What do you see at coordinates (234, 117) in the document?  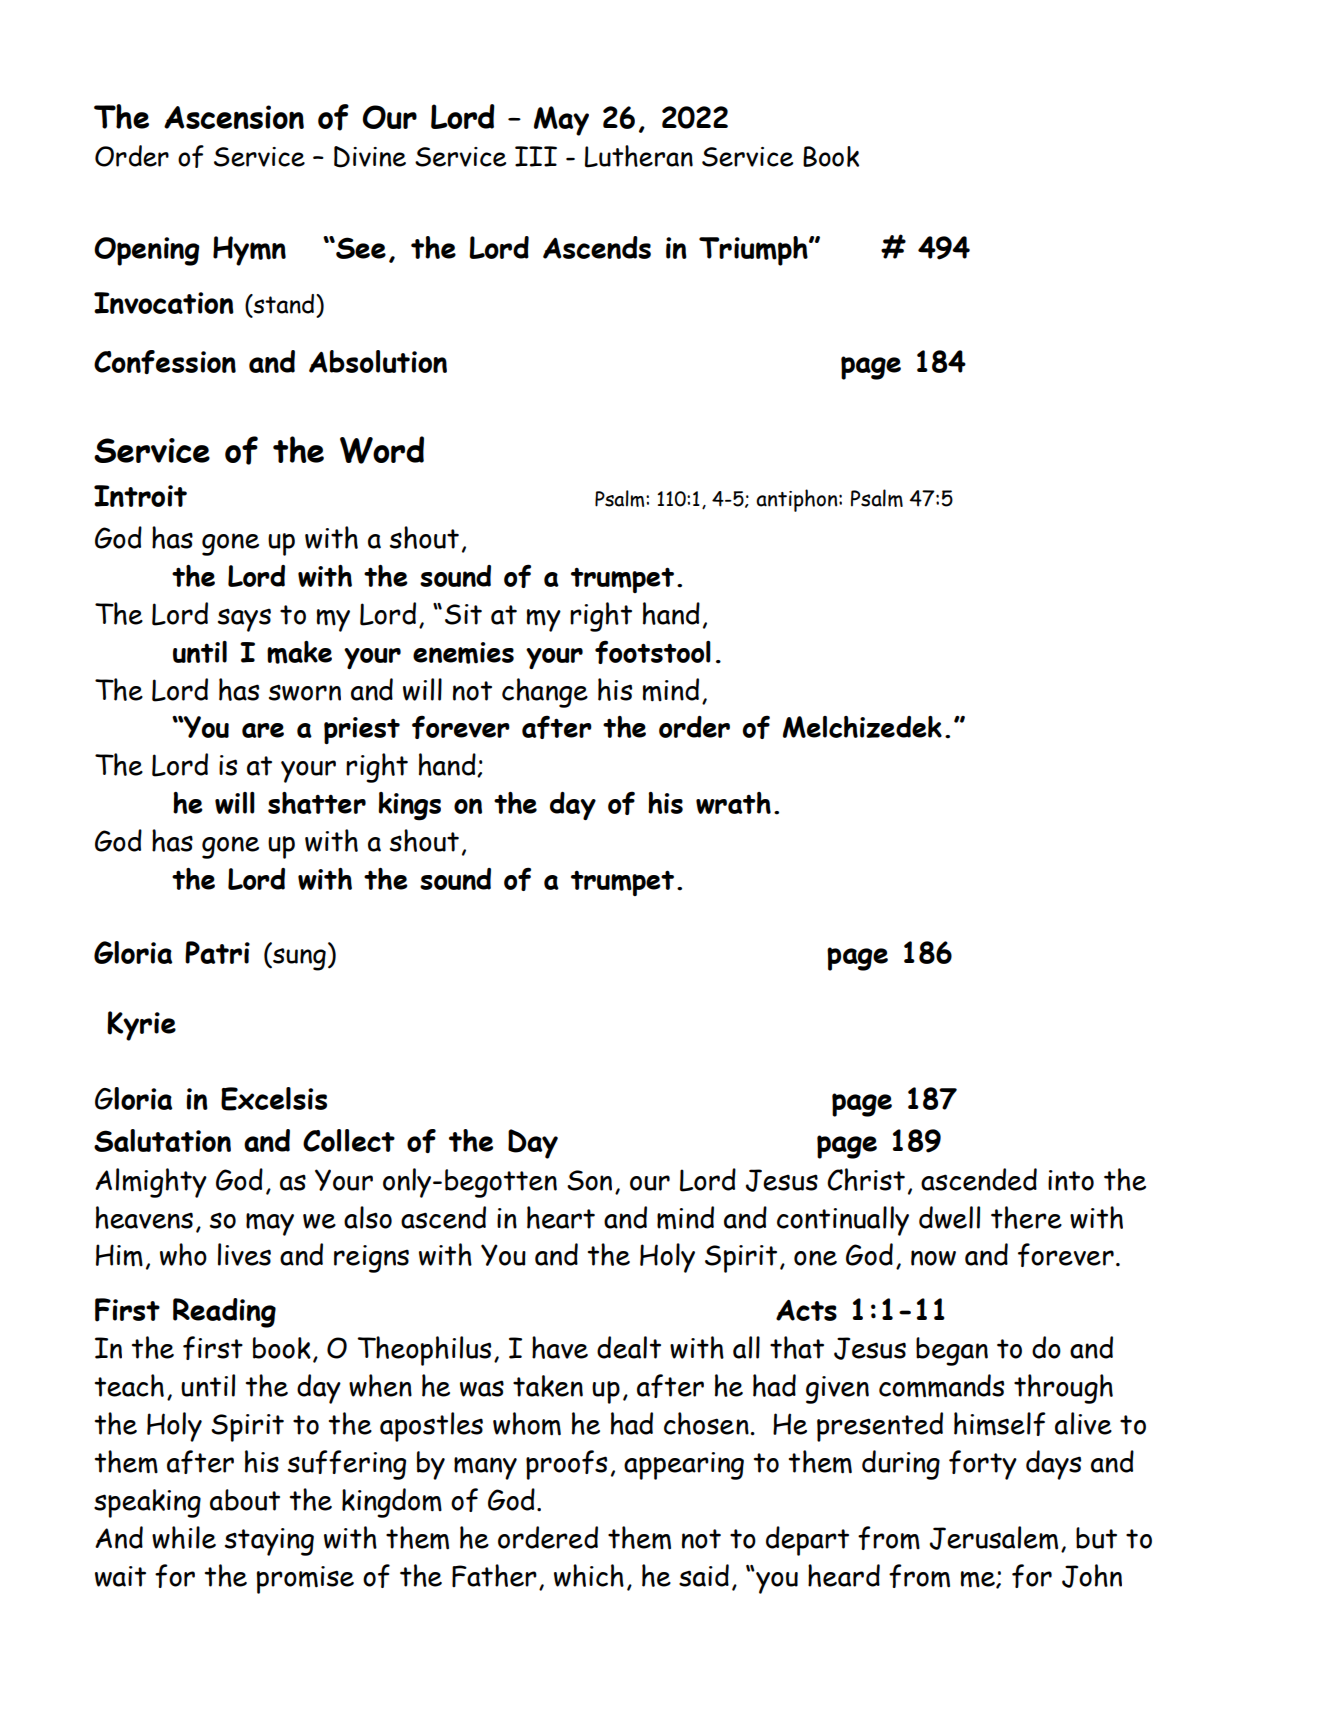 I see `Ascension` at bounding box center [234, 117].
